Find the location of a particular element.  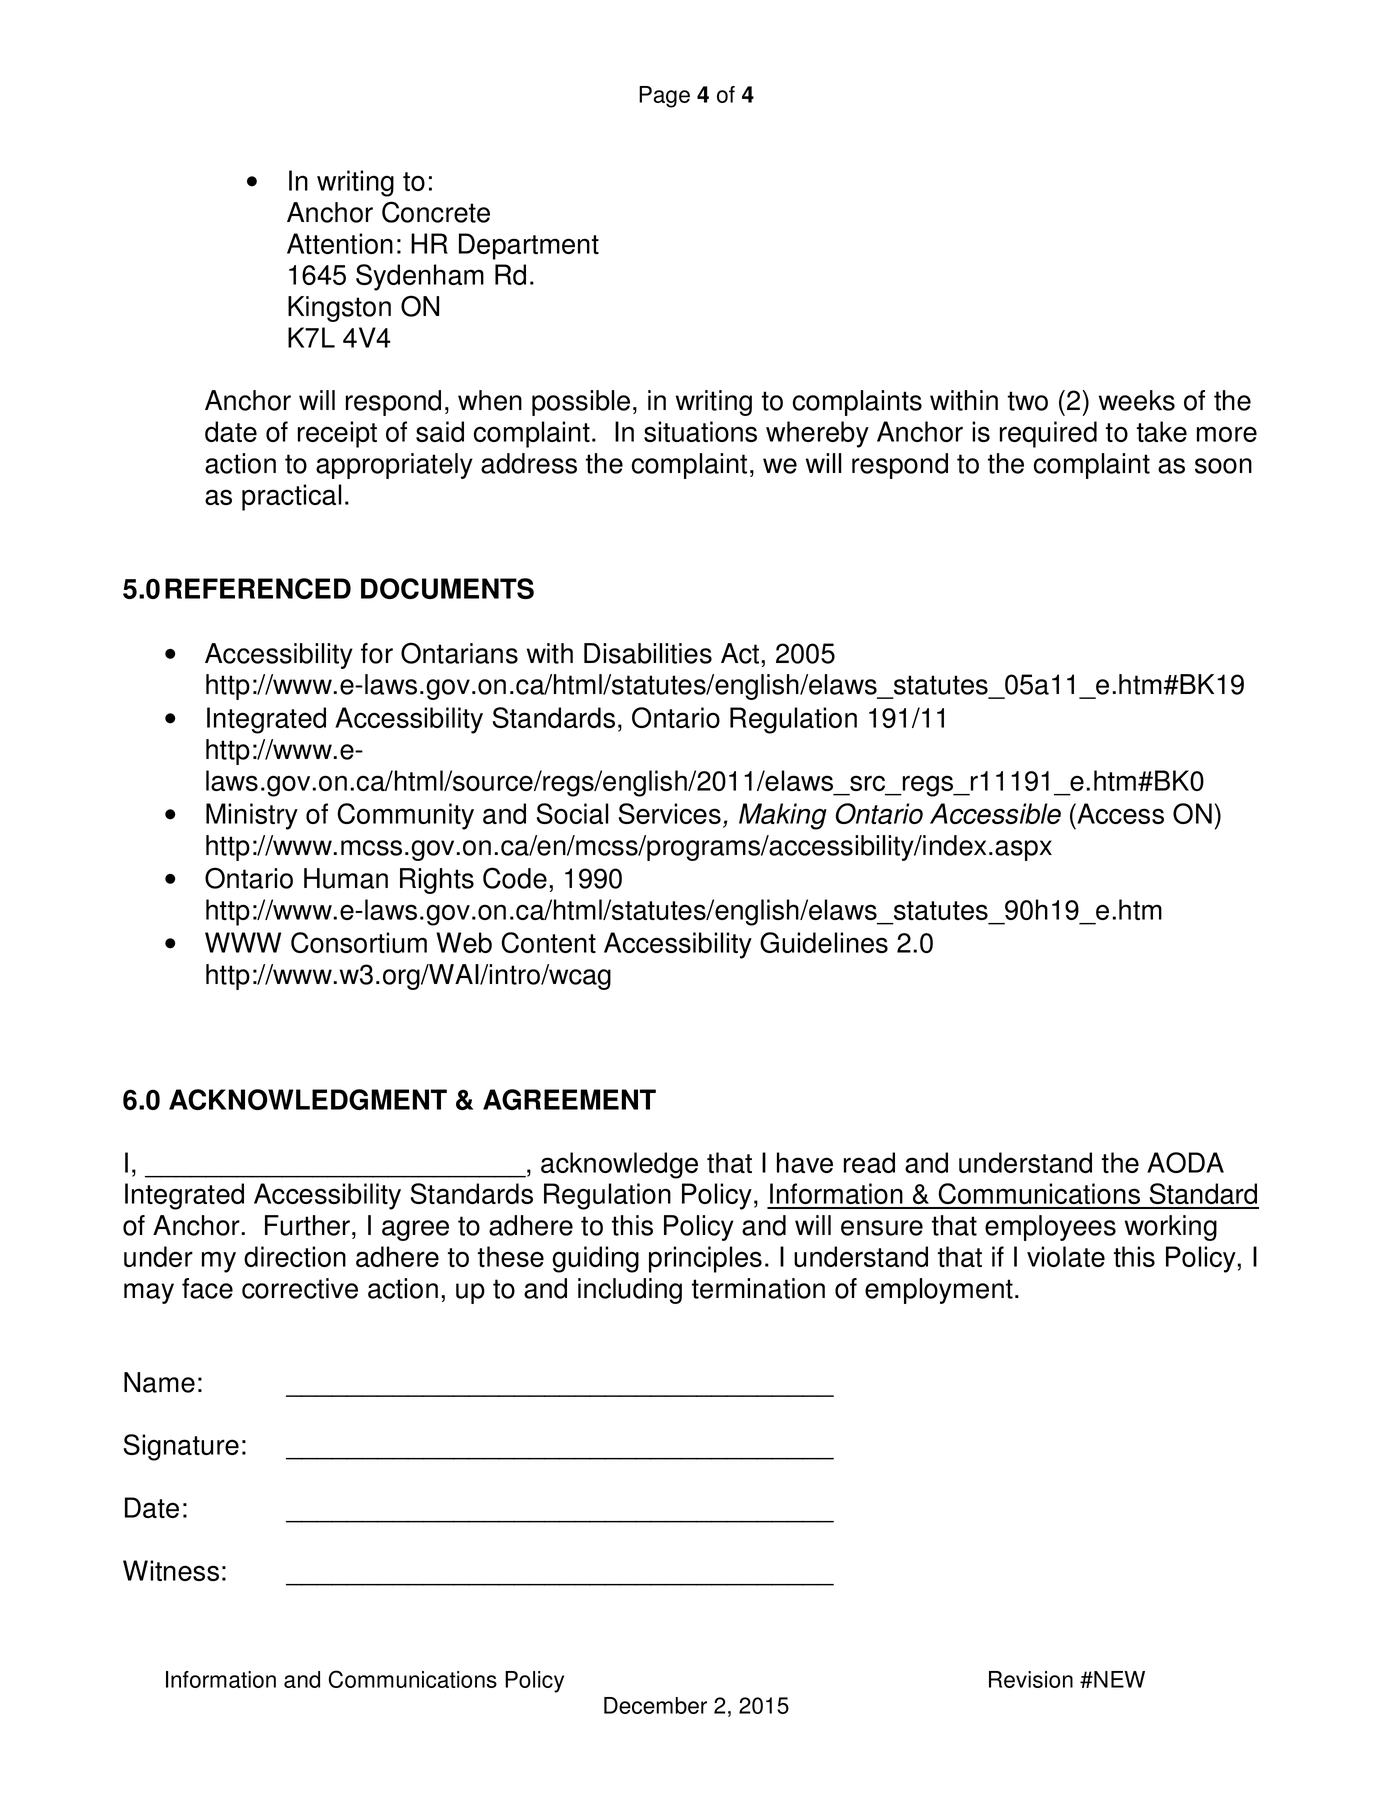

Human is located at coordinates (346, 878).
